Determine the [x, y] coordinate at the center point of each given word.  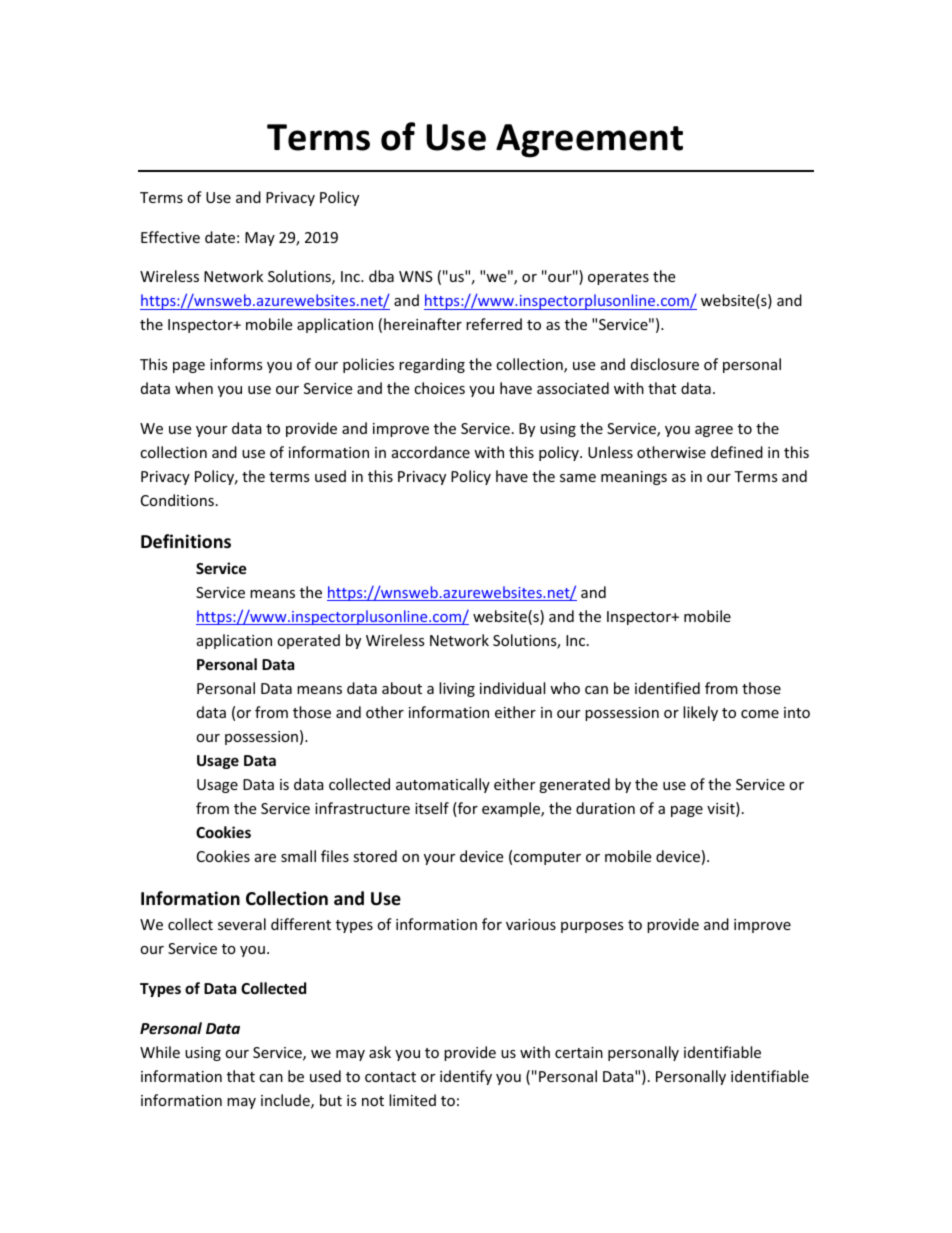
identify [466, 1077]
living [457, 689]
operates [618, 278]
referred [494, 324]
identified [667, 688]
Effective [170, 237]
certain [579, 1052]
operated [308, 641]
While [160, 1052]
